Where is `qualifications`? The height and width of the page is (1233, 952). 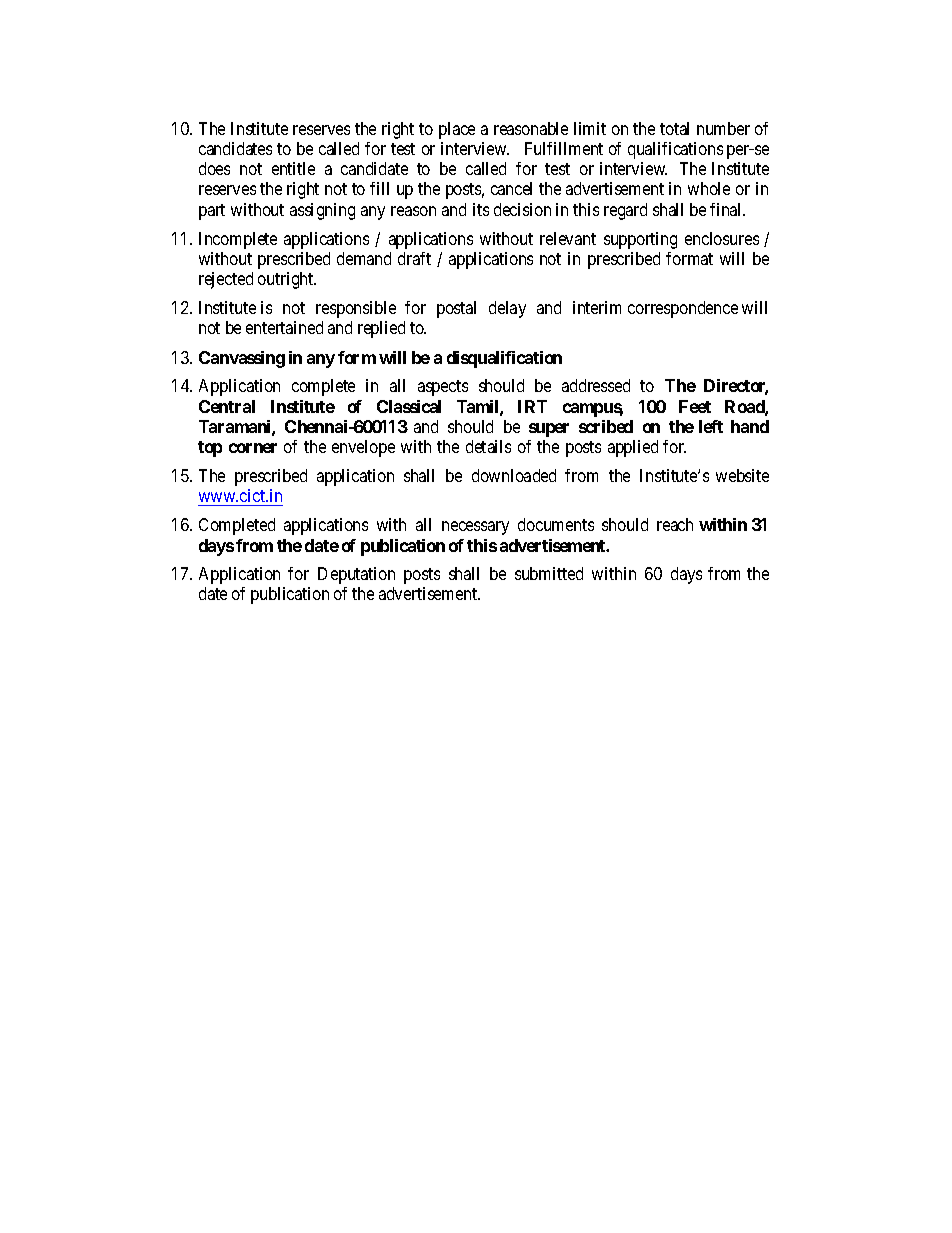 qualifications is located at coordinates (675, 150).
